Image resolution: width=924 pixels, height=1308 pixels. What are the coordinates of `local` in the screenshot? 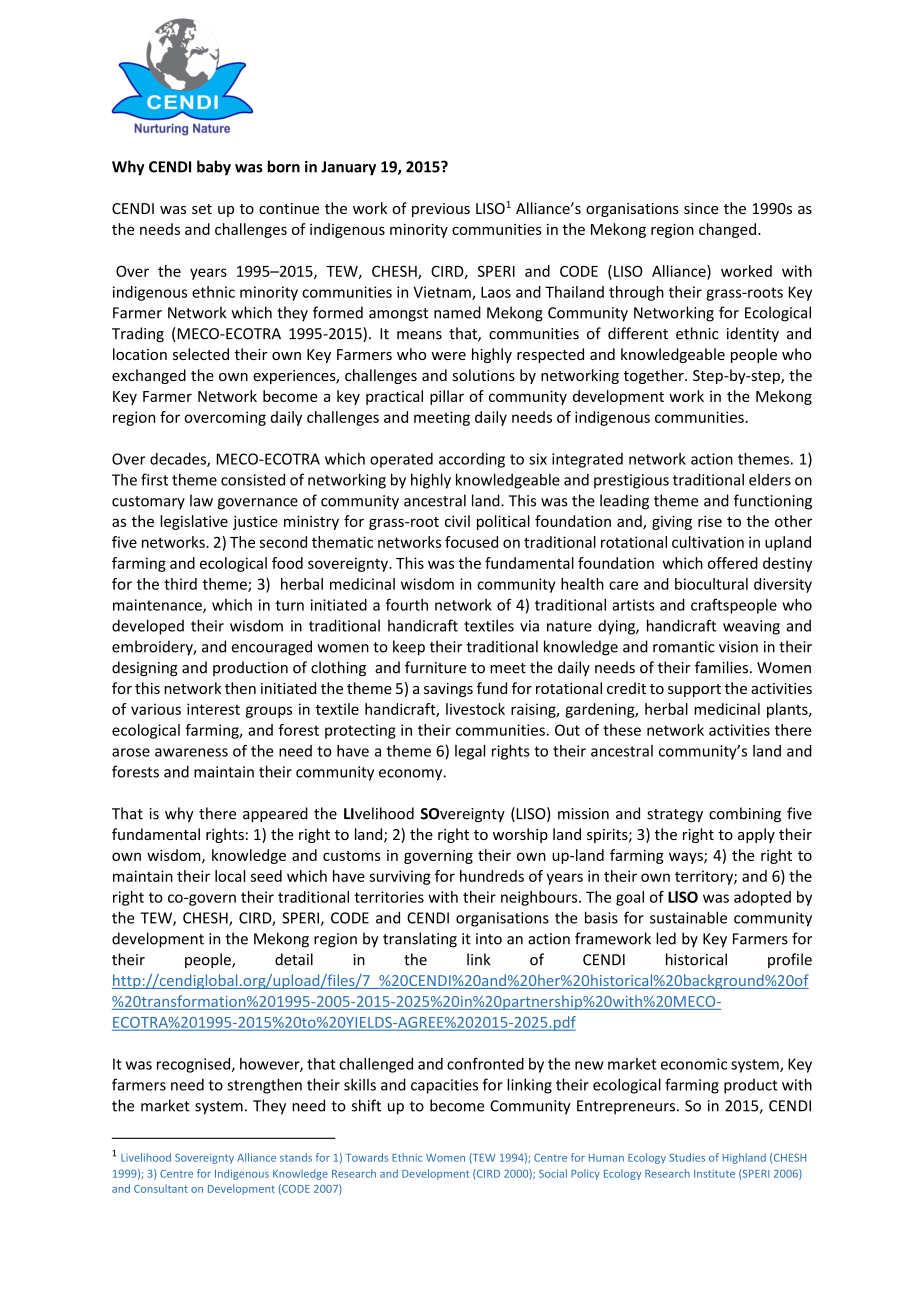 It's located at (230, 876).
